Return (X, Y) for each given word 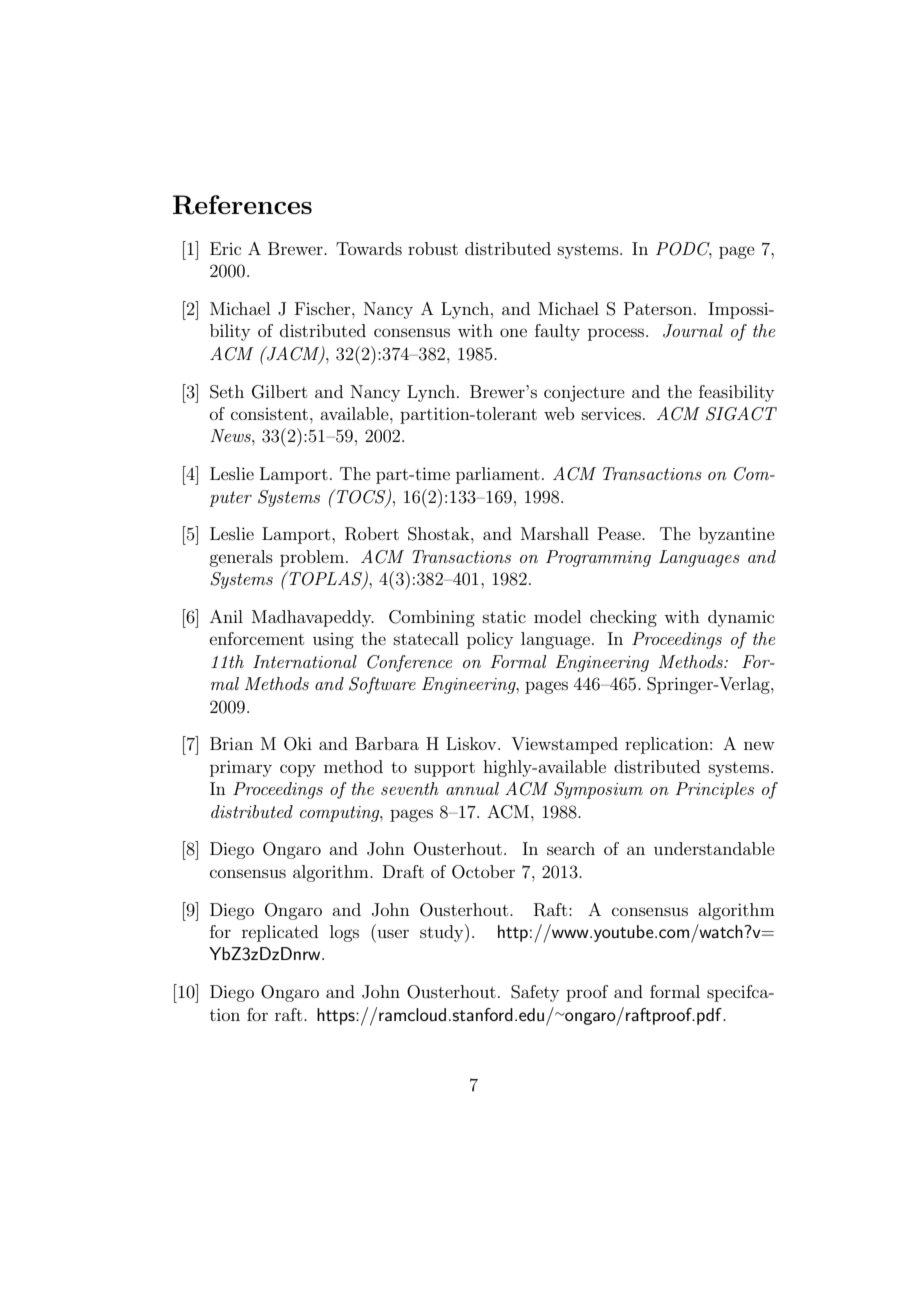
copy (298, 770)
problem (313, 558)
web (559, 413)
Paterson (659, 308)
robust (433, 248)
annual (472, 788)
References (242, 205)
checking (623, 618)
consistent (269, 414)
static (504, 617)
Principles (714, 790)
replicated (280, 933)
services (611, 413)
